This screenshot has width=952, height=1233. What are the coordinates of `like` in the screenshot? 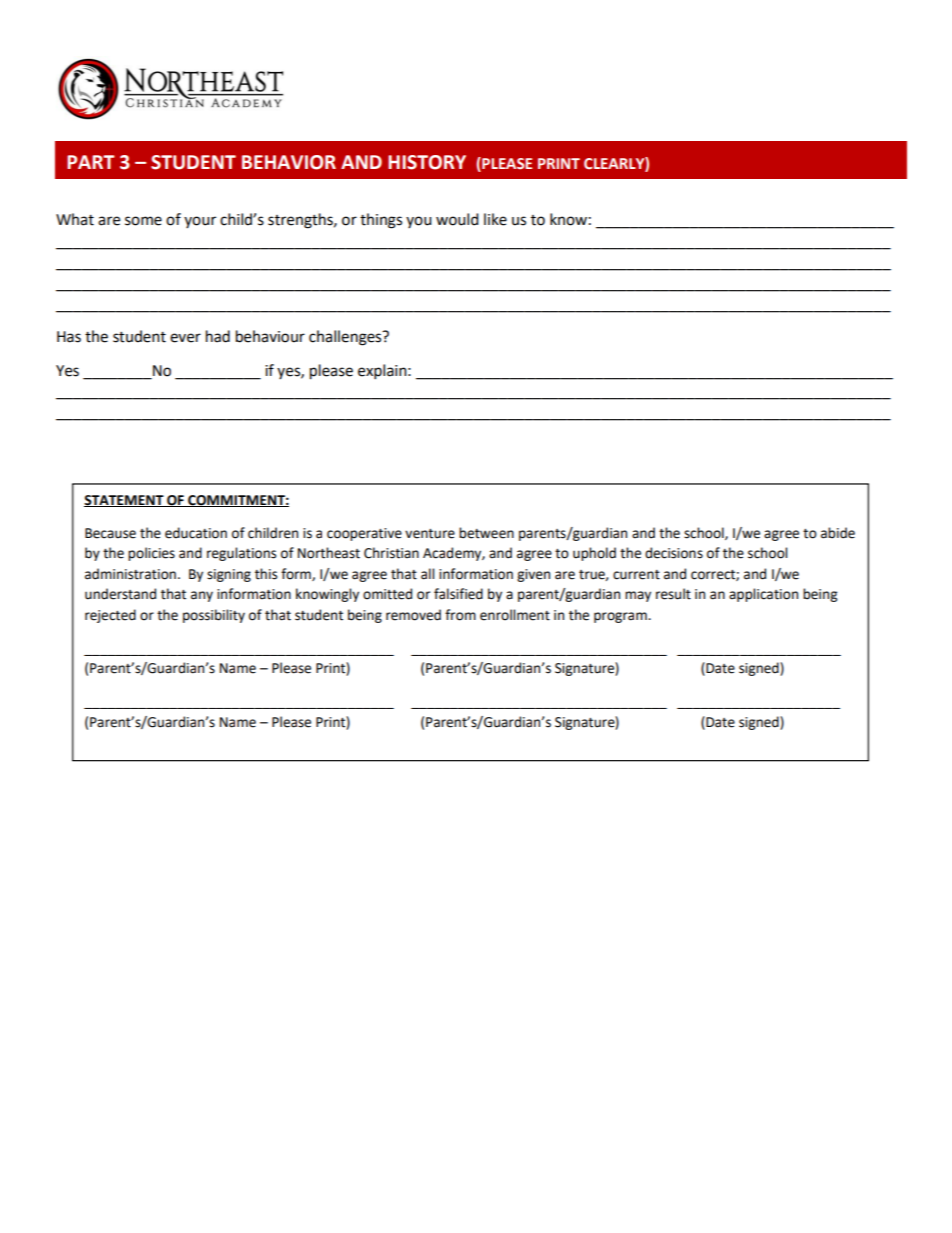 It's located at (495, 219).
